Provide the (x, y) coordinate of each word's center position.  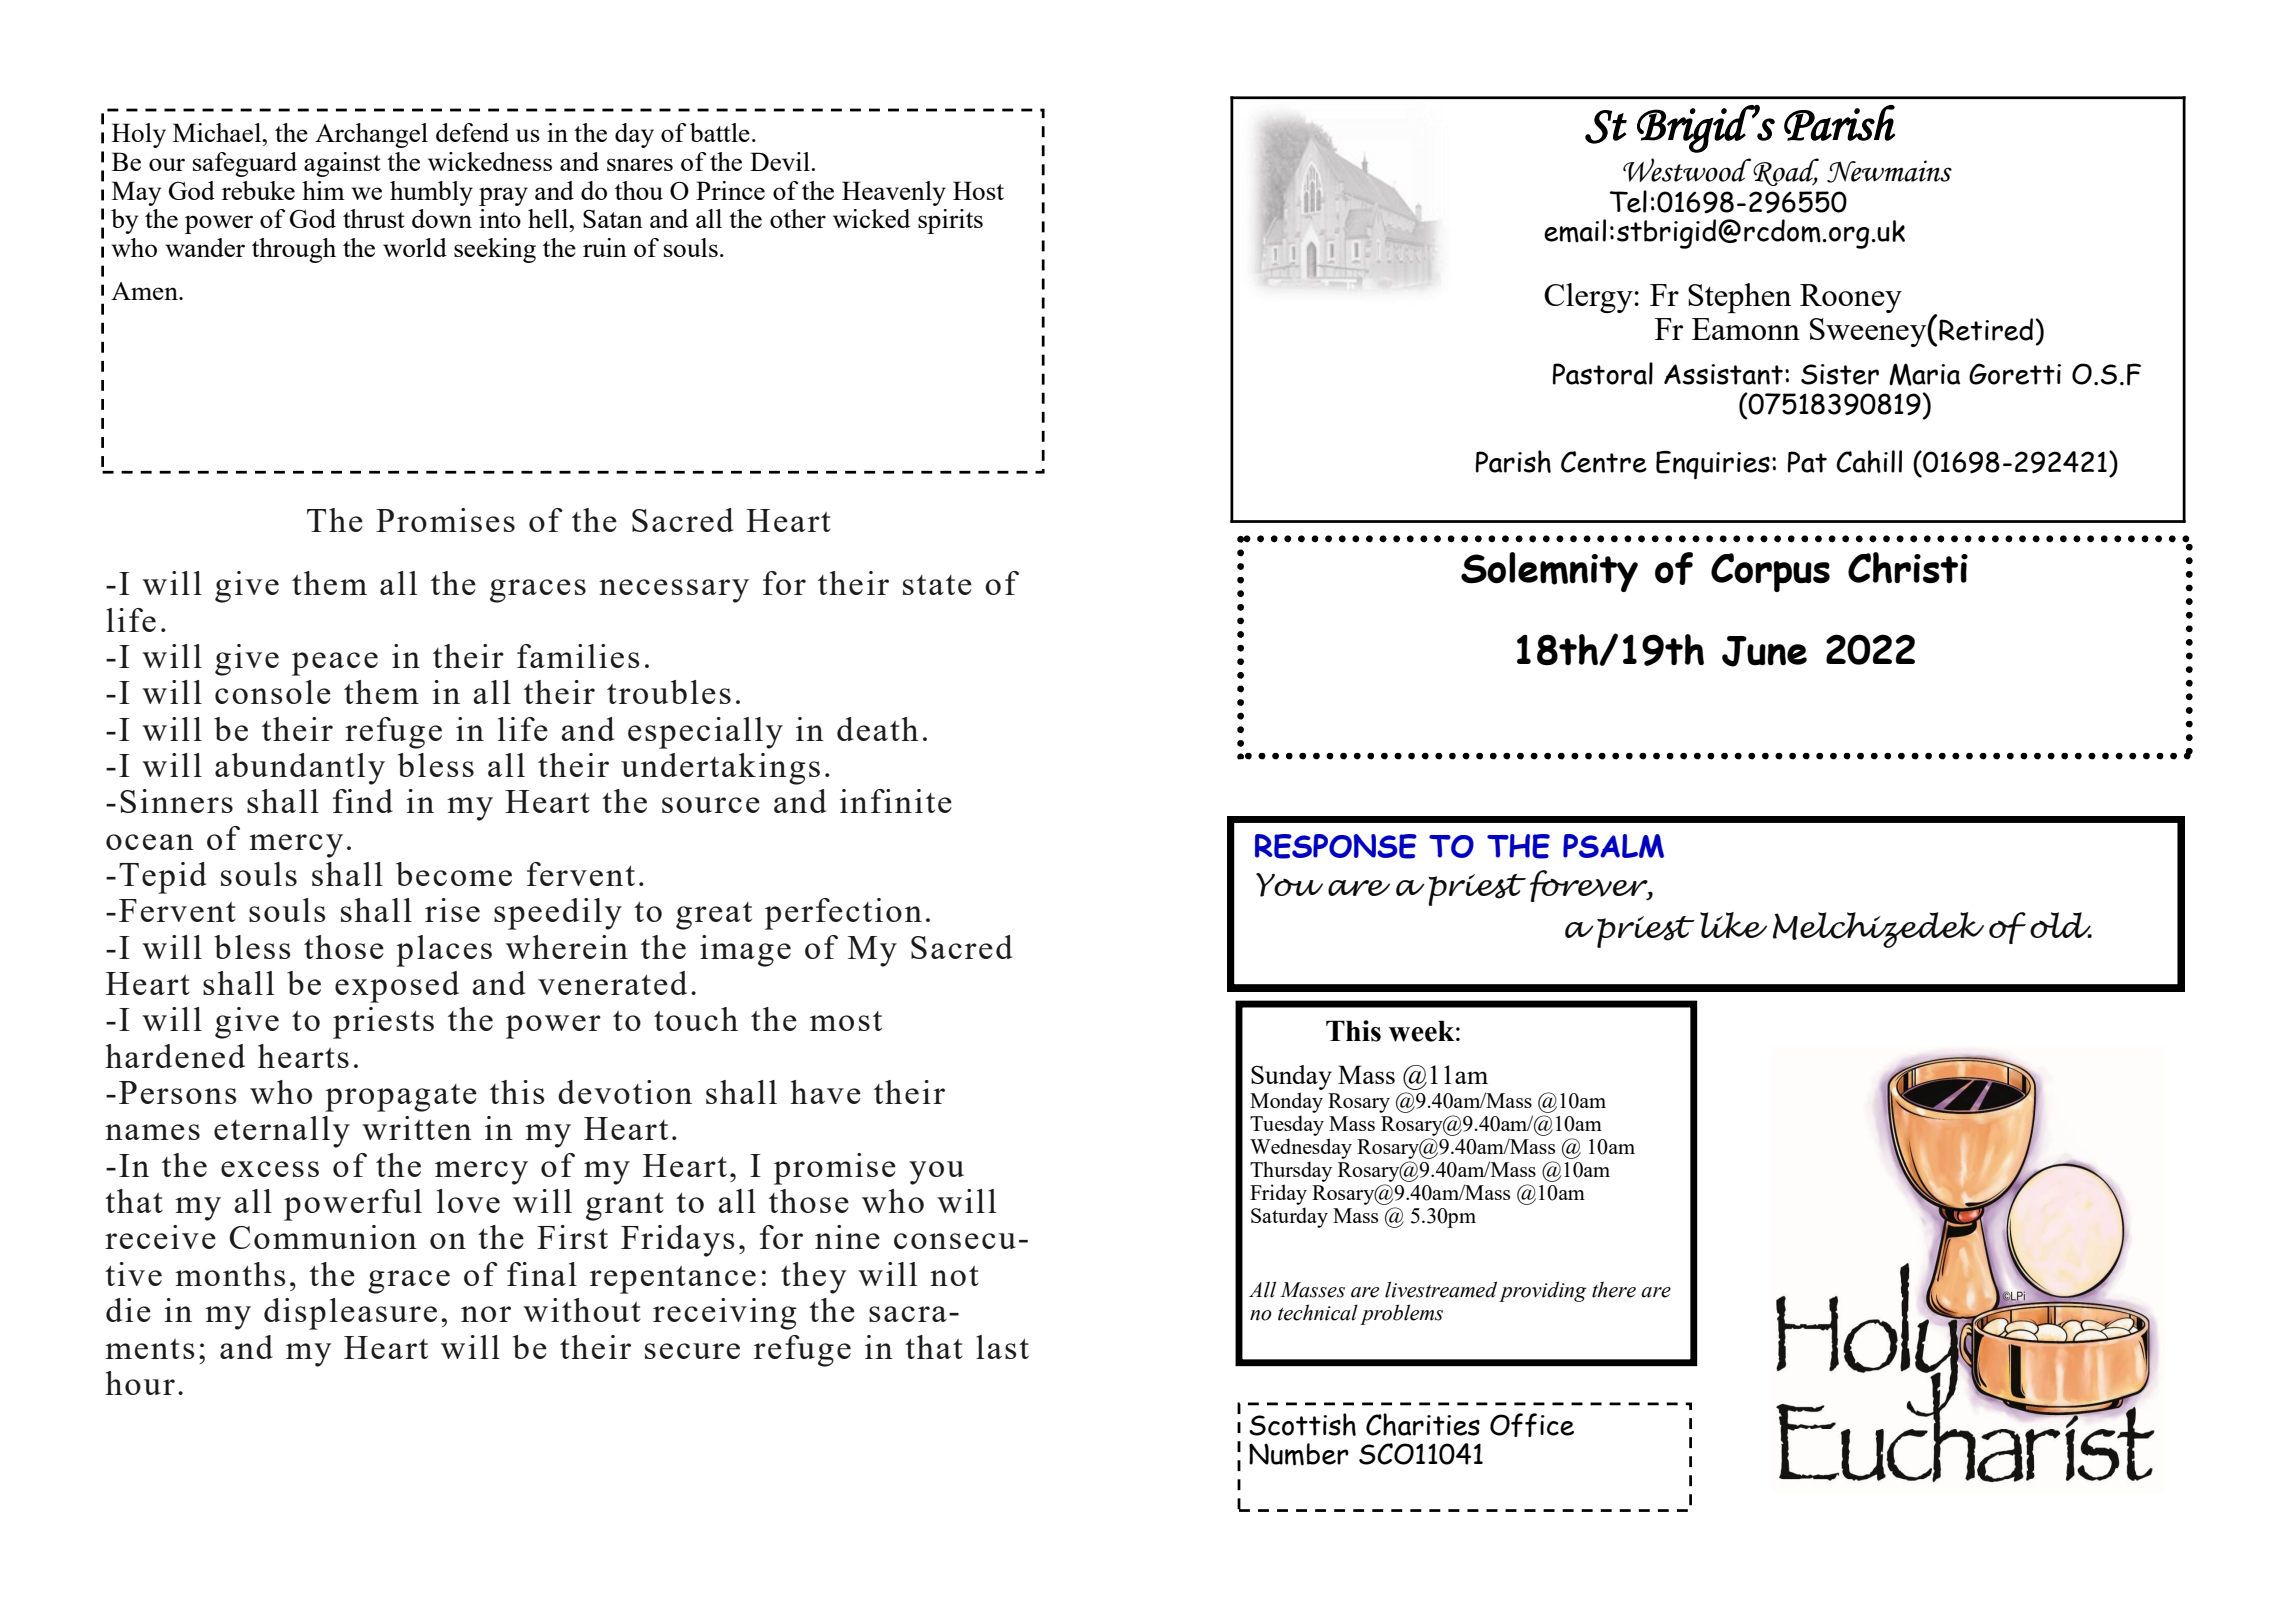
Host (978, 190)
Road (1786, 172)
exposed (397, 987)
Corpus (1770, 572)
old (2061, 925)
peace (335, 664)
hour (140, 1383)
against (342, 164)
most (846, 1021)
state (937, 585)
